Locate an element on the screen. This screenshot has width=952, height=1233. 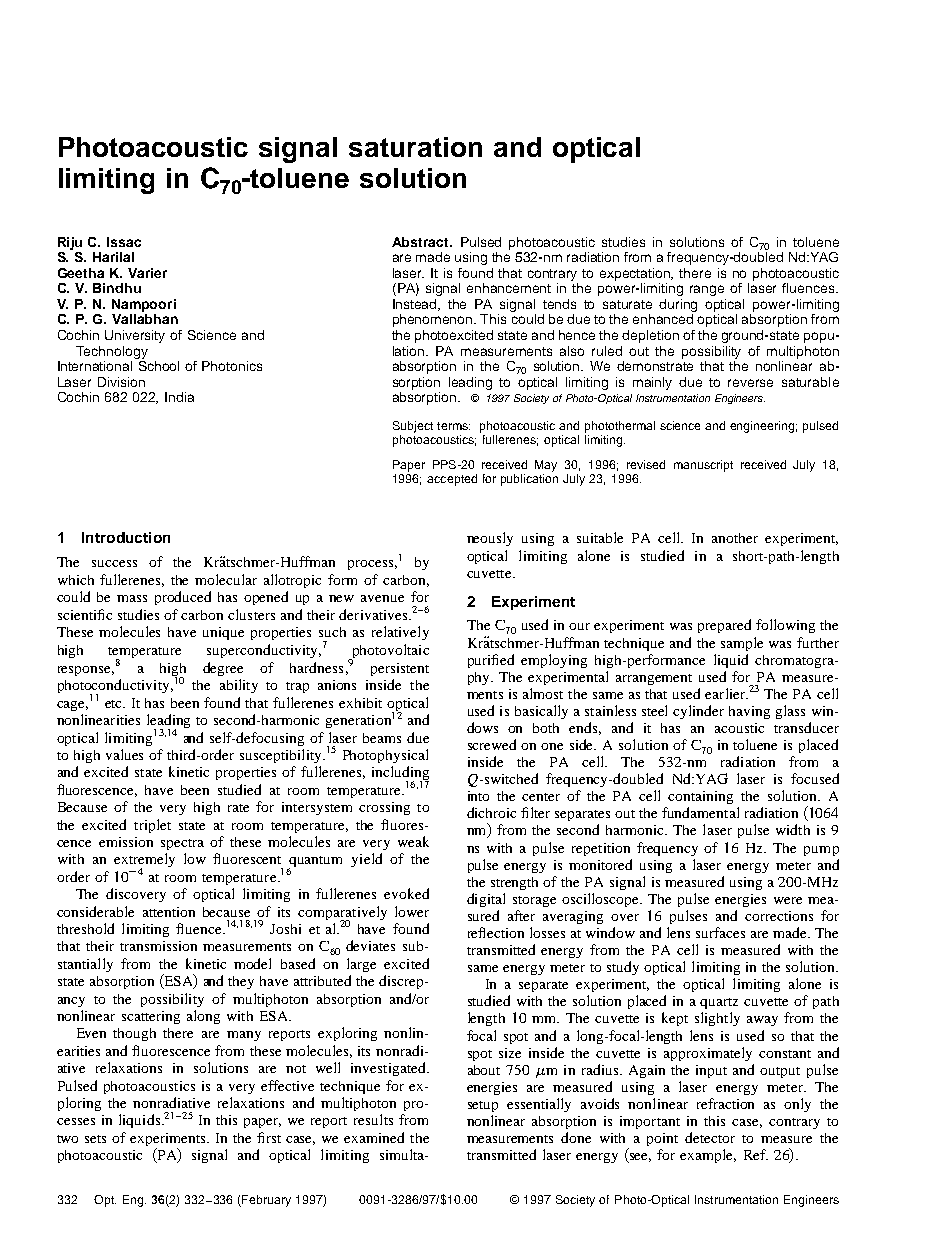
Issac is located at coordinates (124, 242).
